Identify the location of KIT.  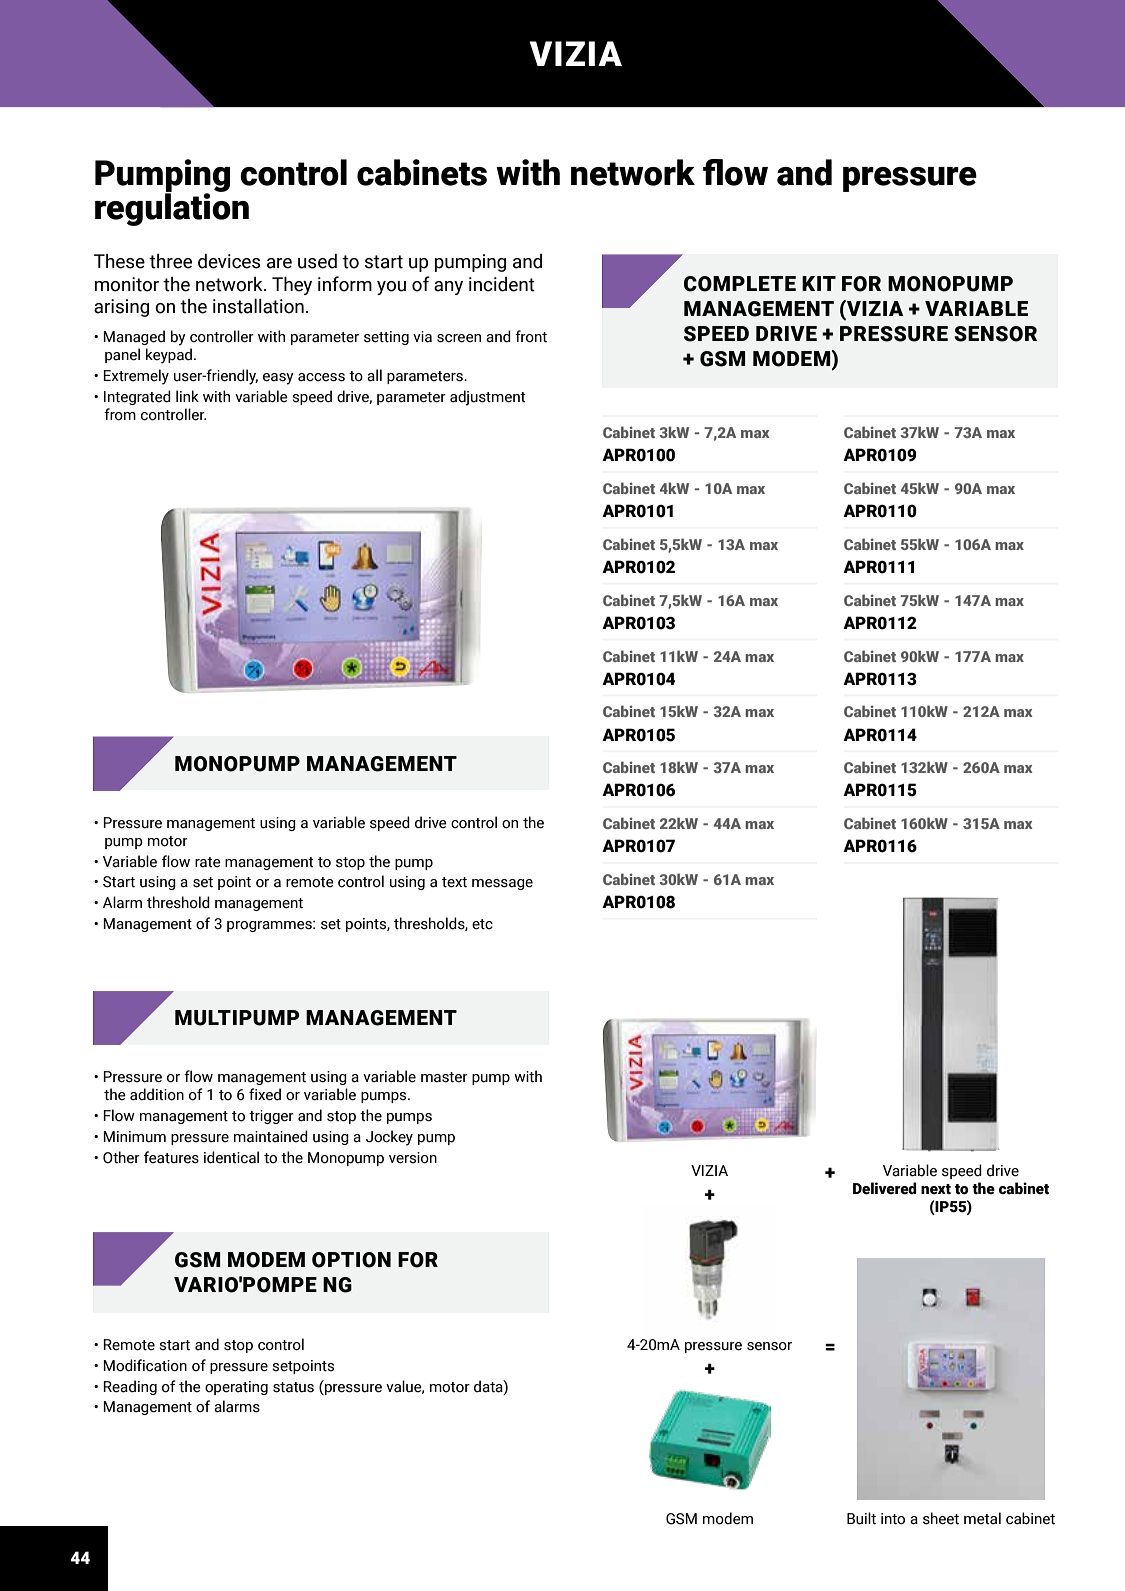
(819, 283).
